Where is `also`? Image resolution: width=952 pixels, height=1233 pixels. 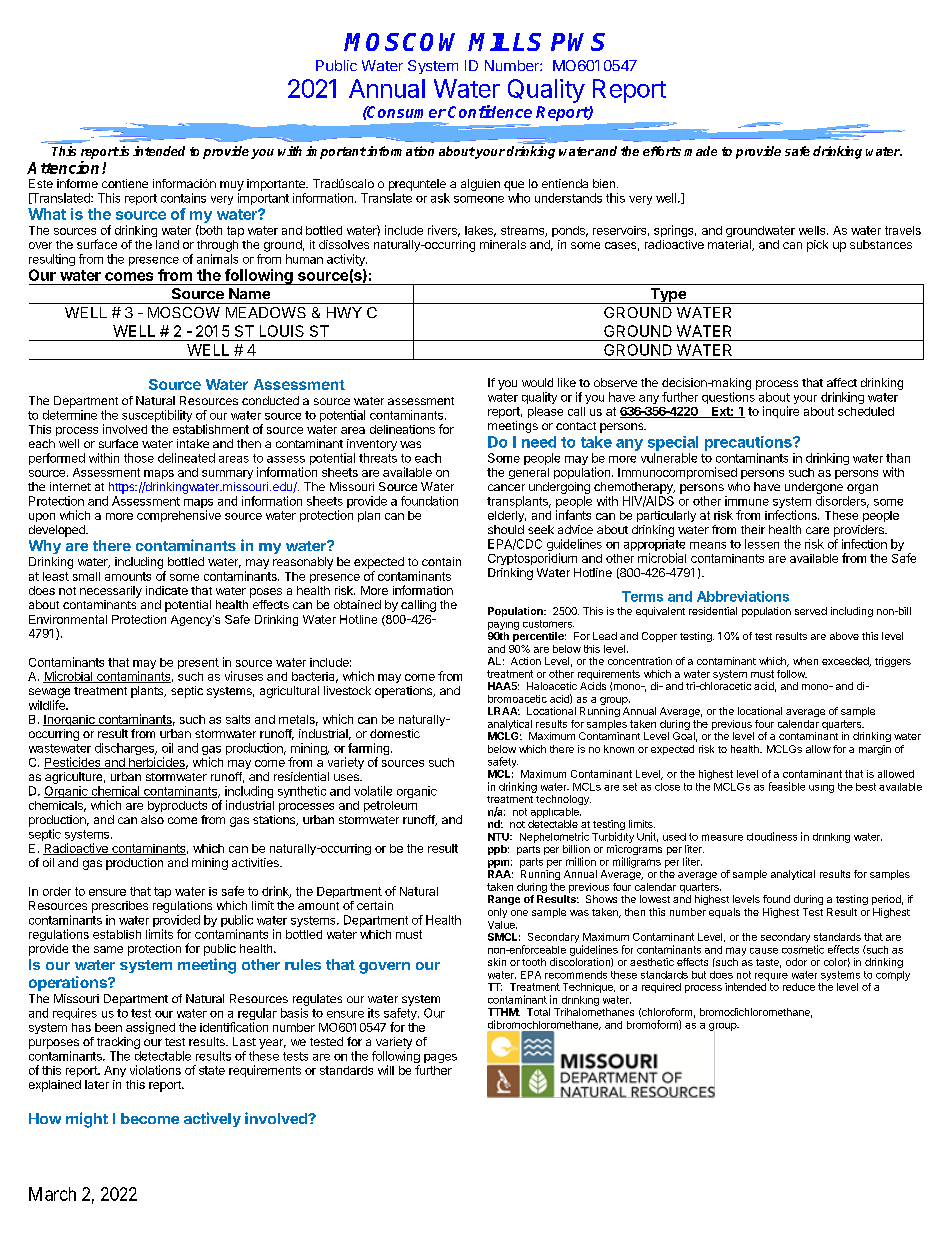
also is located at coordinates (152, 819).
